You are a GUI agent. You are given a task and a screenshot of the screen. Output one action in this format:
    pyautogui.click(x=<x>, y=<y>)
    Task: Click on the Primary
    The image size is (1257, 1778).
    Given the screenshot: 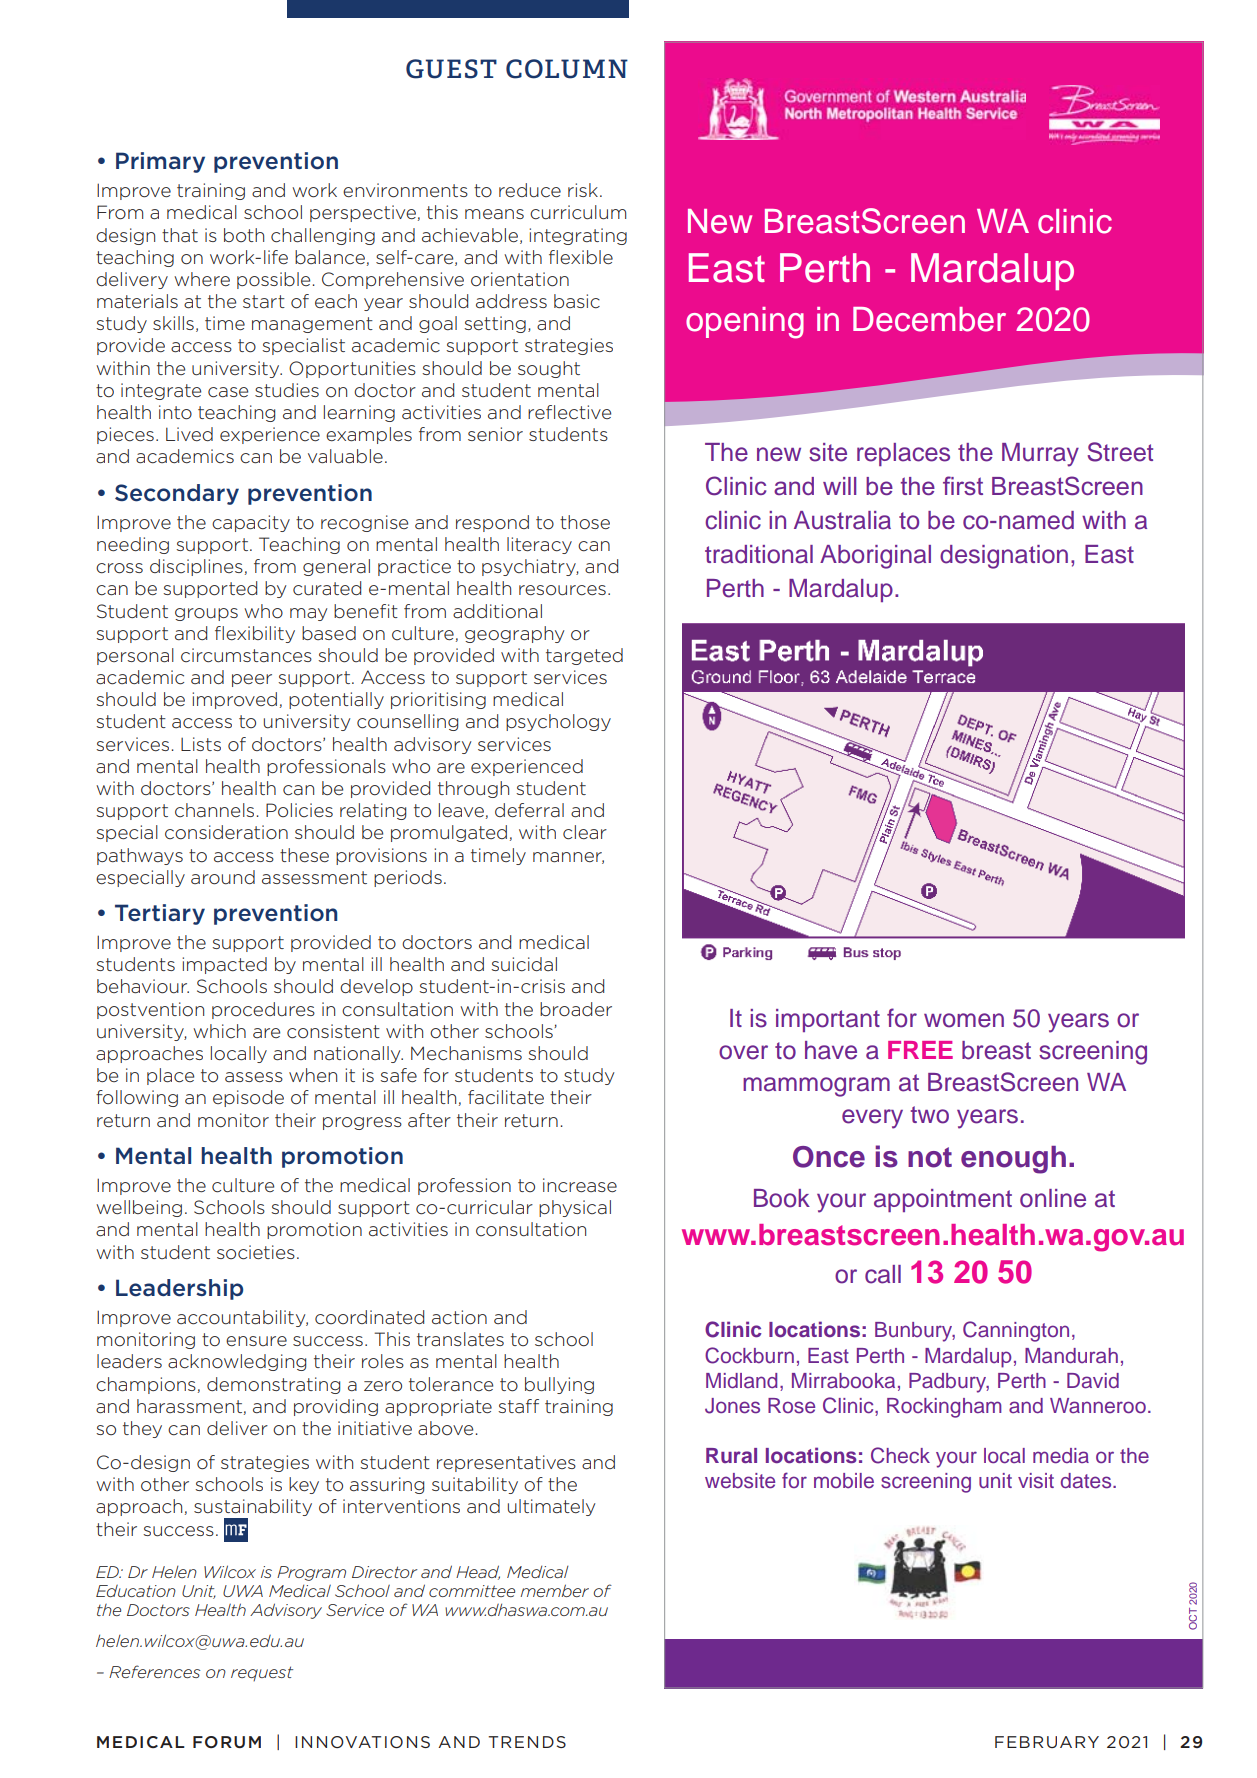 What is the action you would take?
    pyautogui.click(x=160, y=162)
